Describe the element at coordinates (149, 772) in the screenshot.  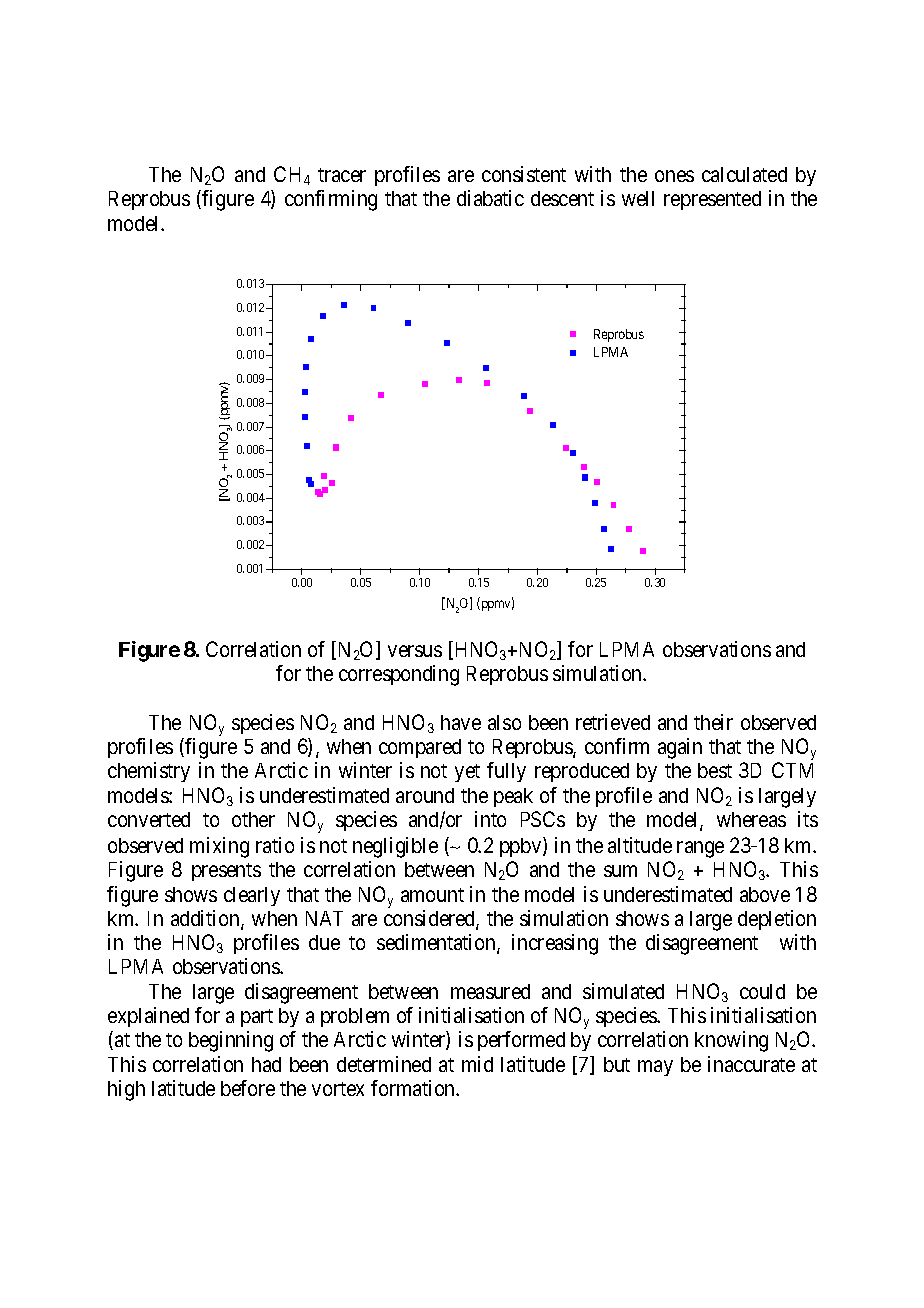
I see `chemistry` at that location.
